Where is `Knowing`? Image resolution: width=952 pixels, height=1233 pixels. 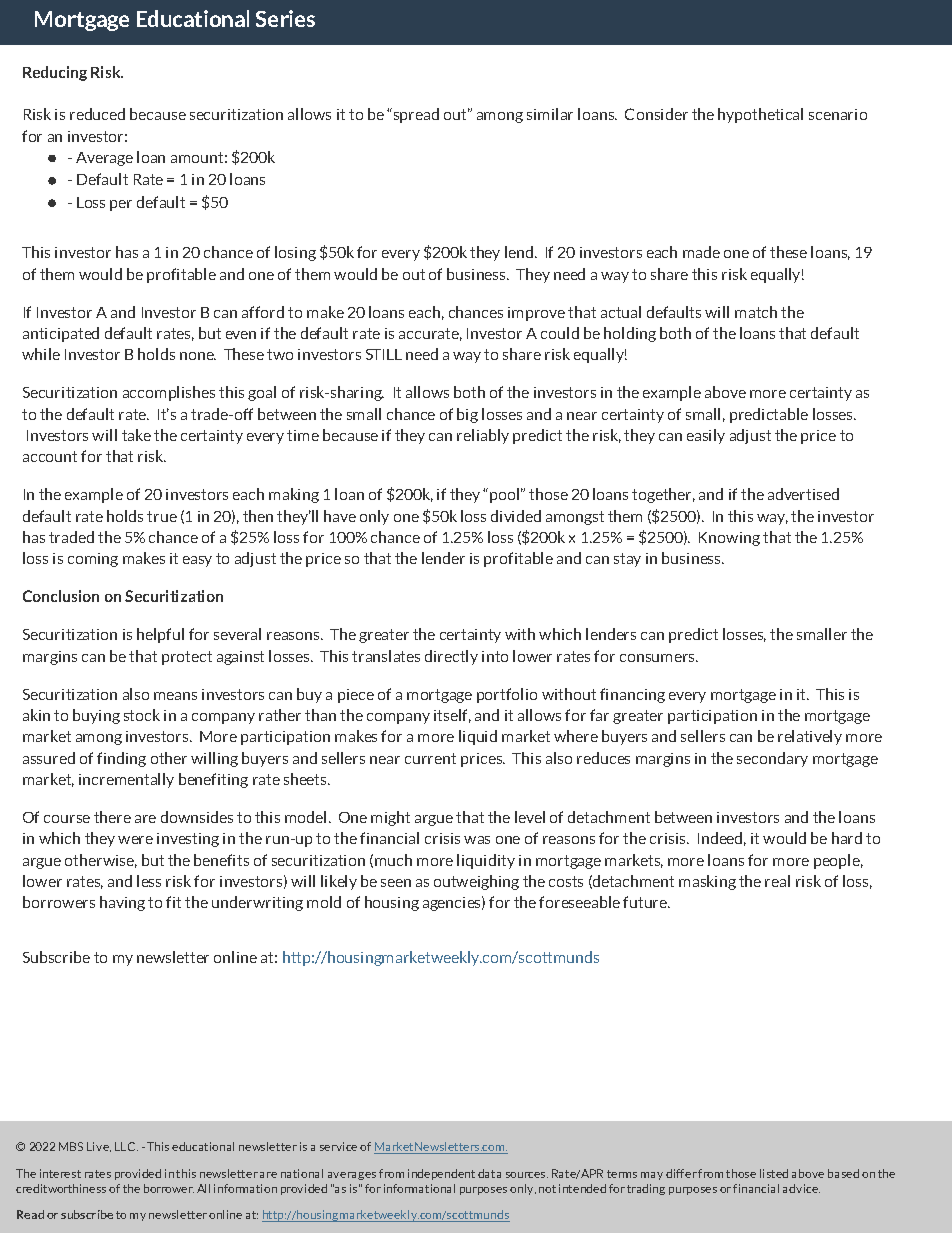
Knowing is located at coordinates (729, 539).
